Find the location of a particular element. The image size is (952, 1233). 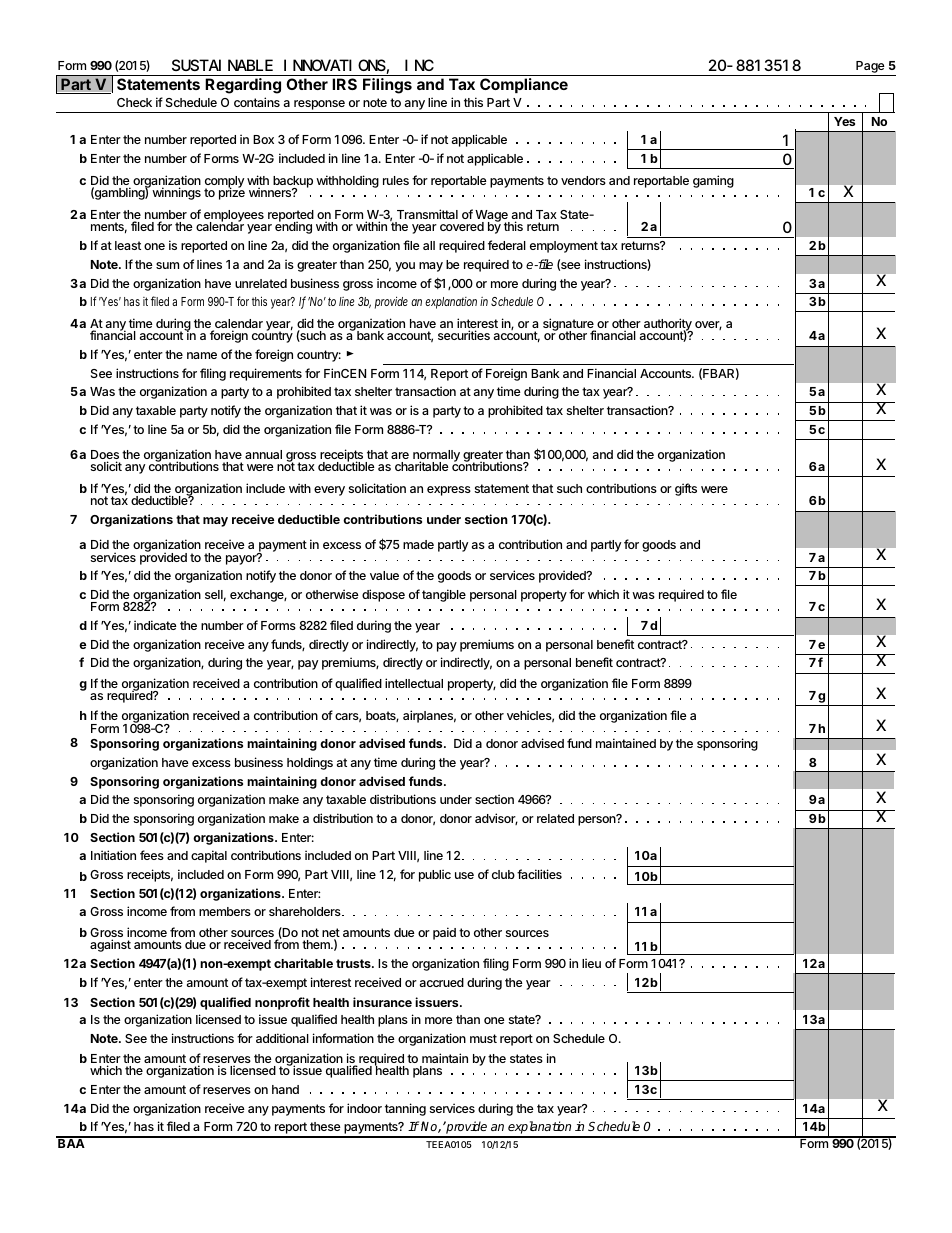

Page is located at coordinates (870, 67).
